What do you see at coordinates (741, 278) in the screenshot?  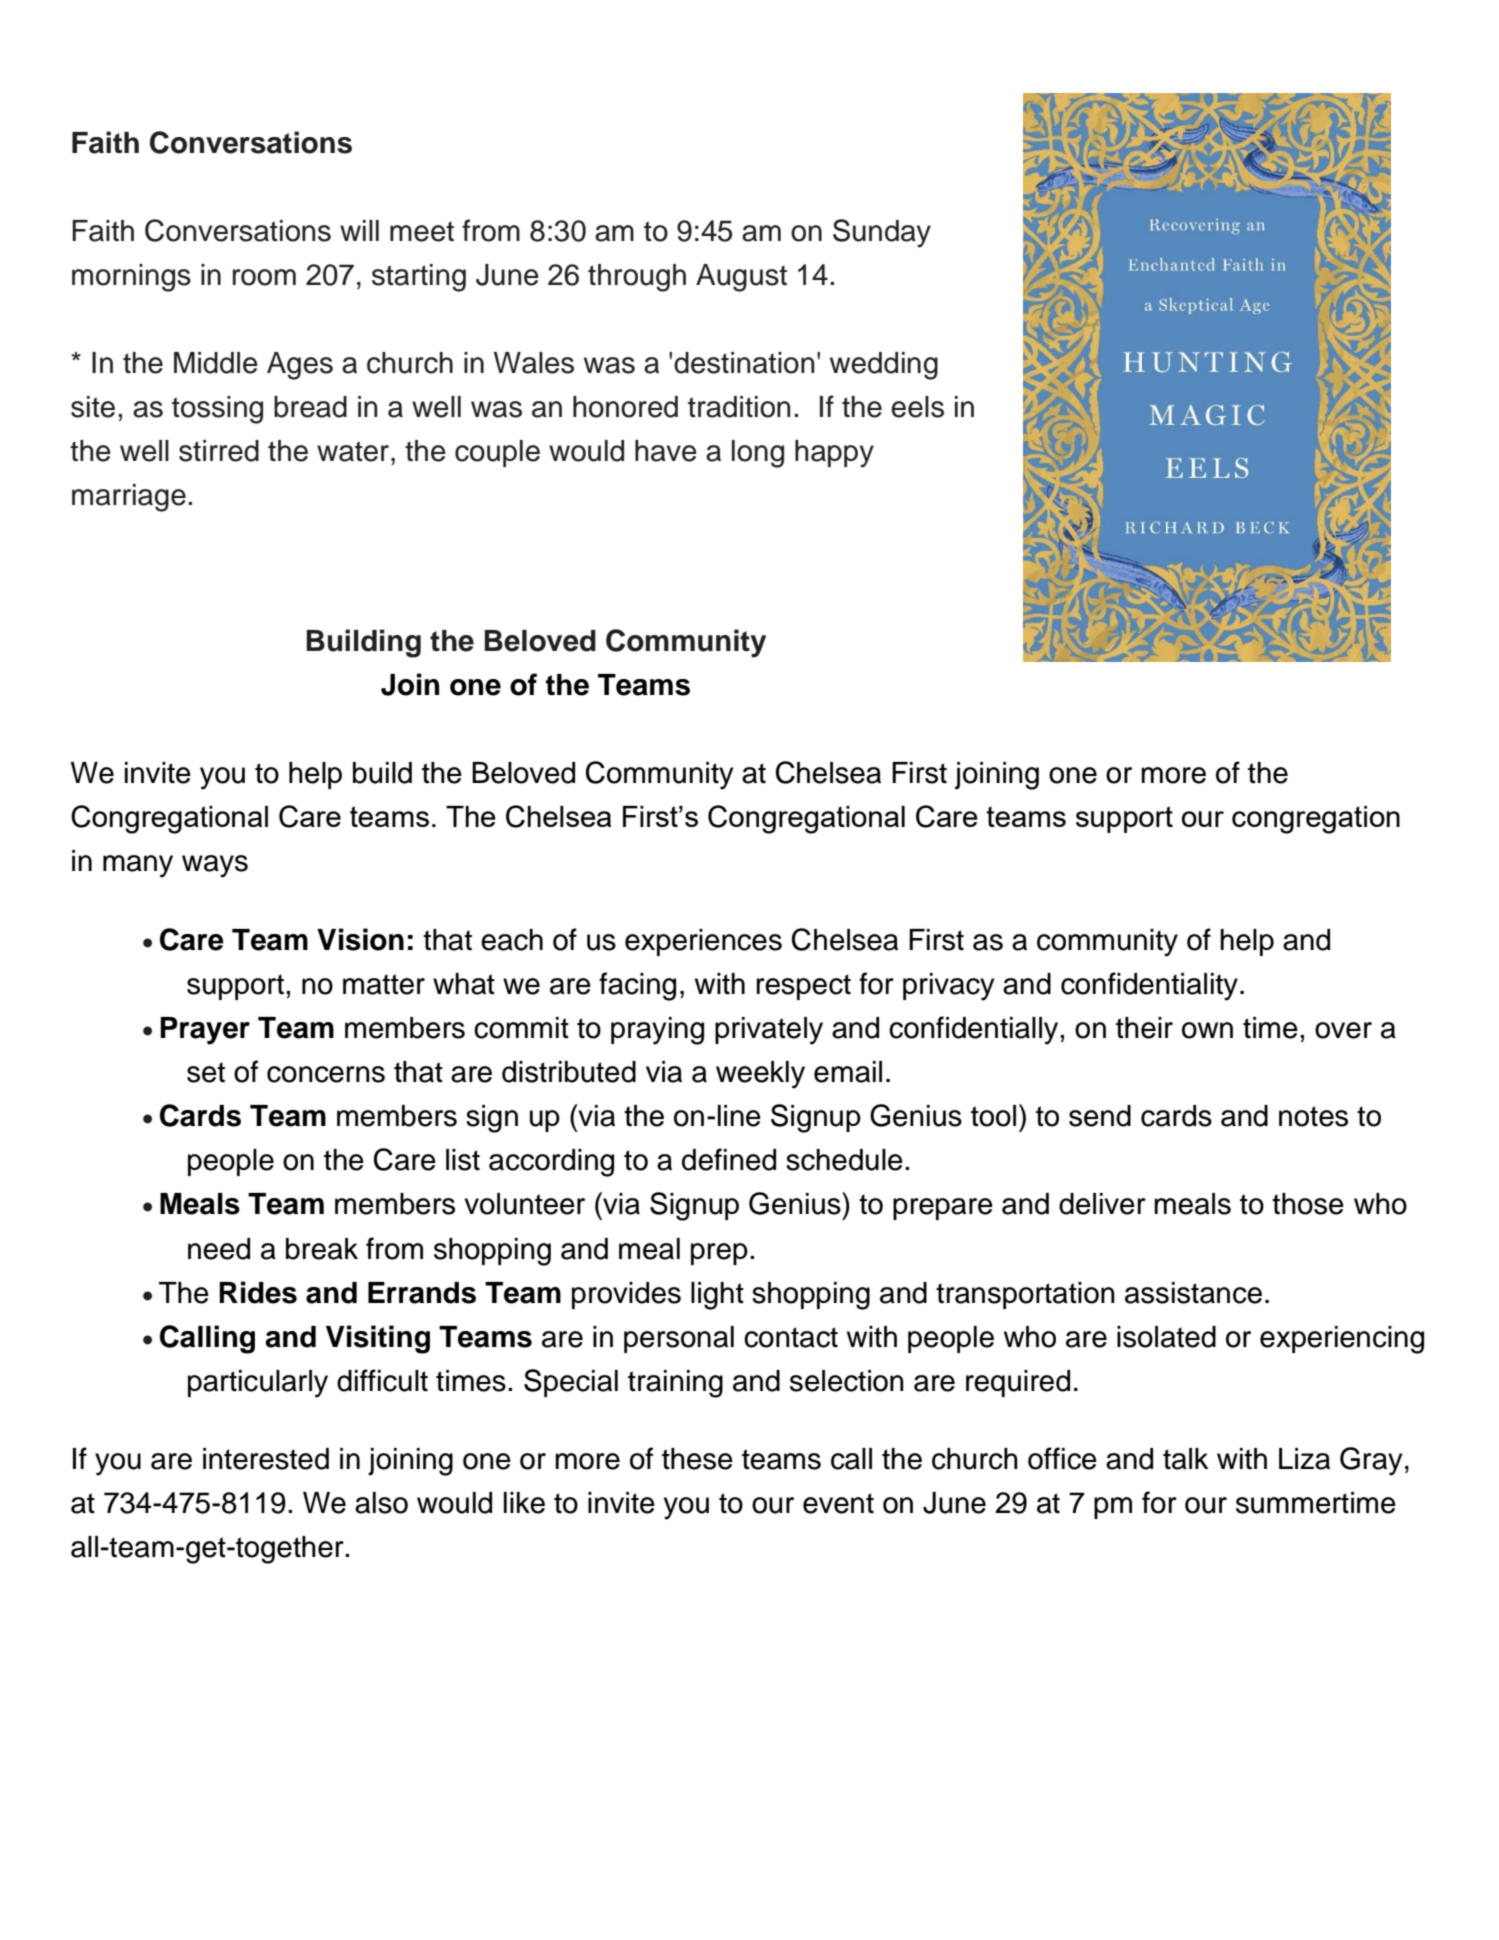 I see `August` at bounding box center [741, 278].
